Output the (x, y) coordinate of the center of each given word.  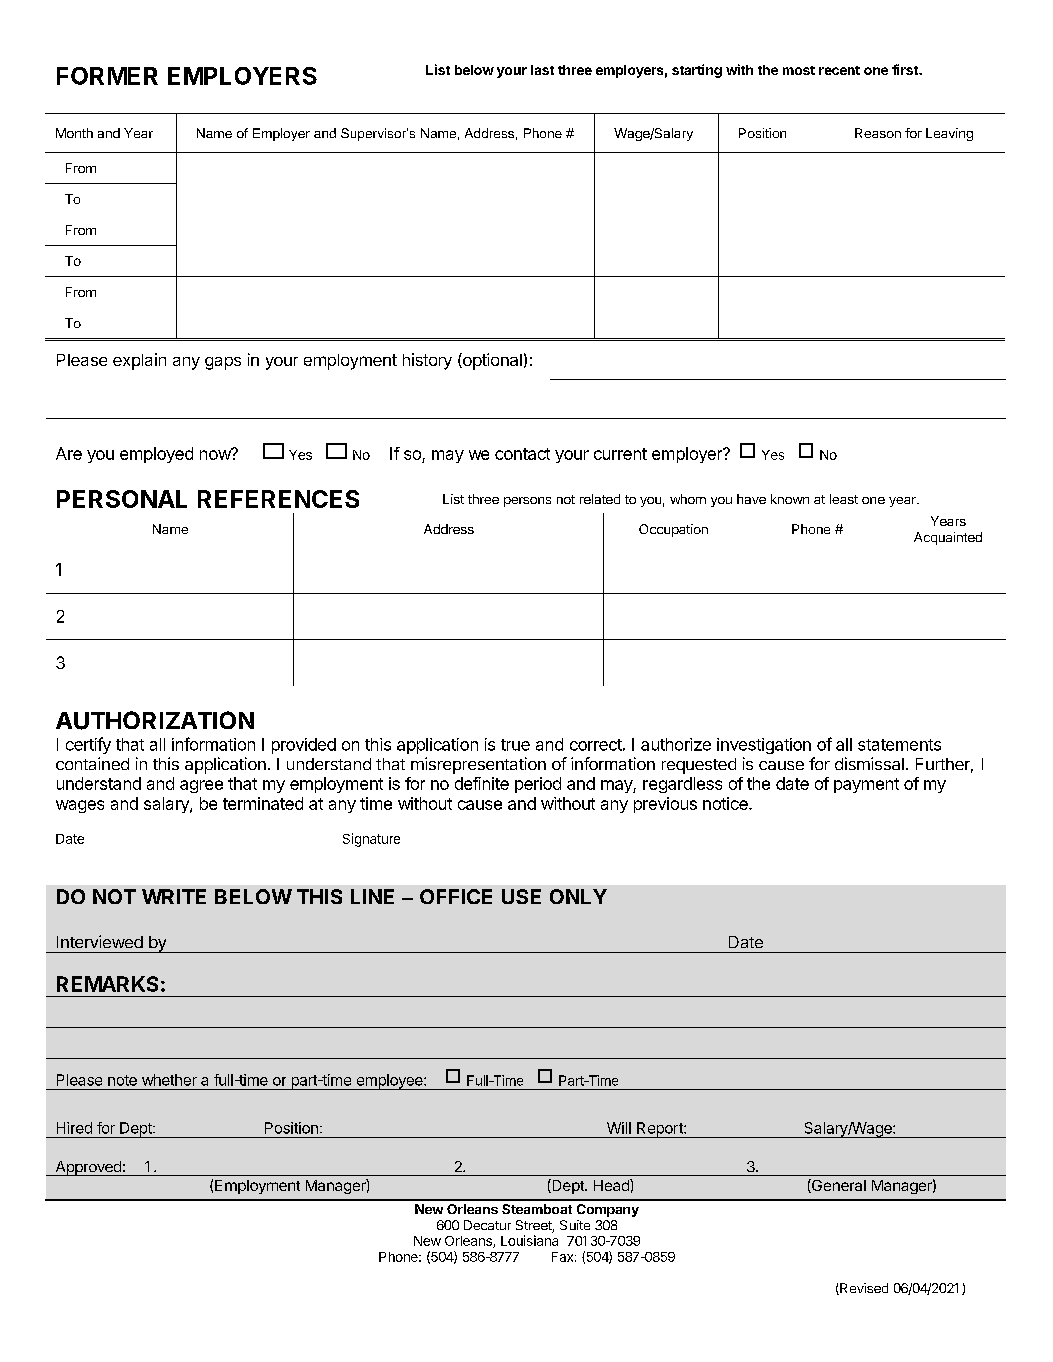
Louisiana (529, 1240)
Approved (88, 1168)
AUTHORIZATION (155, 720)
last (542, 70)
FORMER (107, 76)
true (515, 745)
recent (839, 70)
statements (899, 745)
